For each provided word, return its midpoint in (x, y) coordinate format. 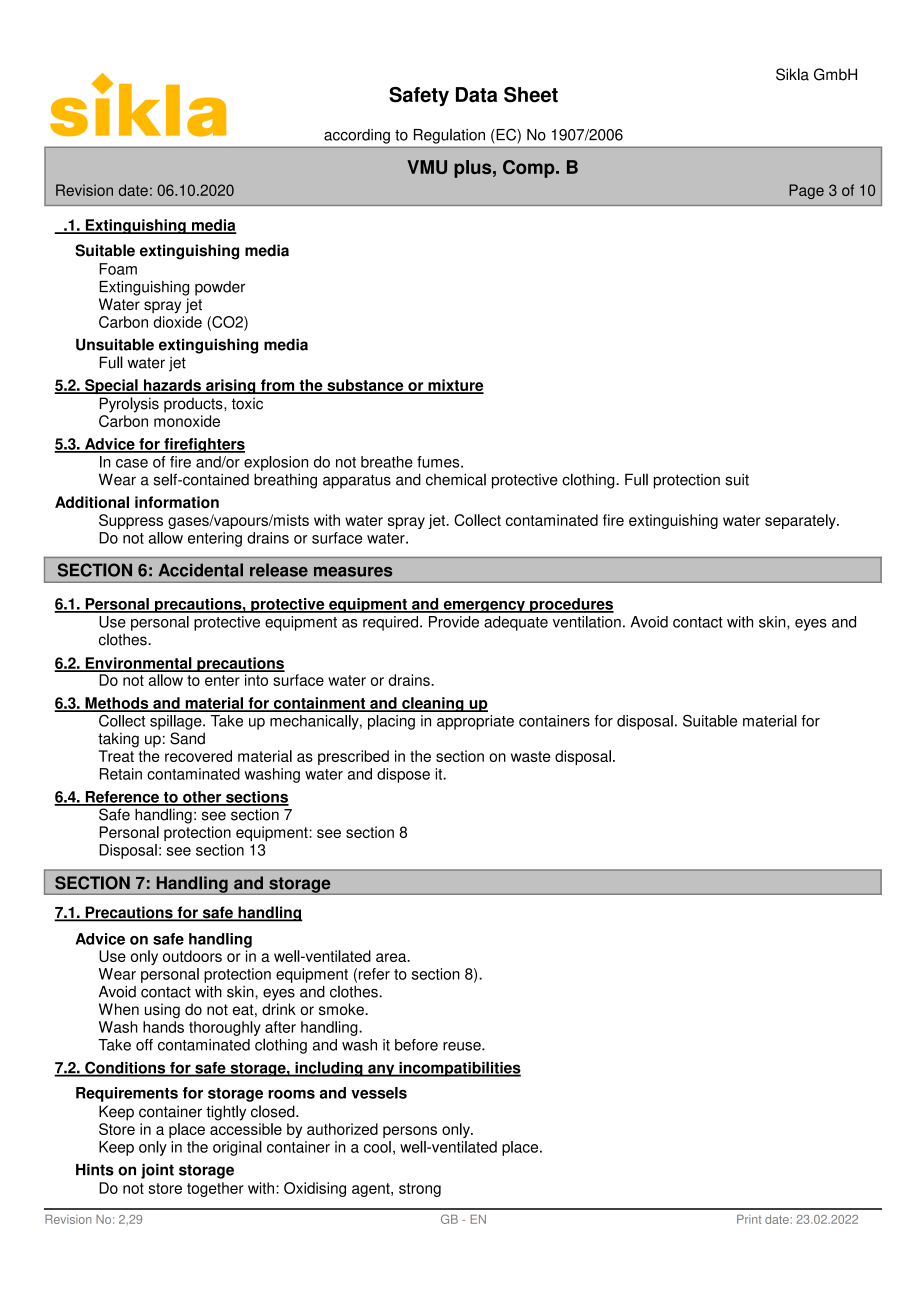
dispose (403, 775)
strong (420, 1190)
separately (801, 521)
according (357, 136)
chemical (456, 479)
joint (157, 1171)
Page (806, 191)
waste (531, 756)
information (177, 502)
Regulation (449, 136)
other (202, 798)
